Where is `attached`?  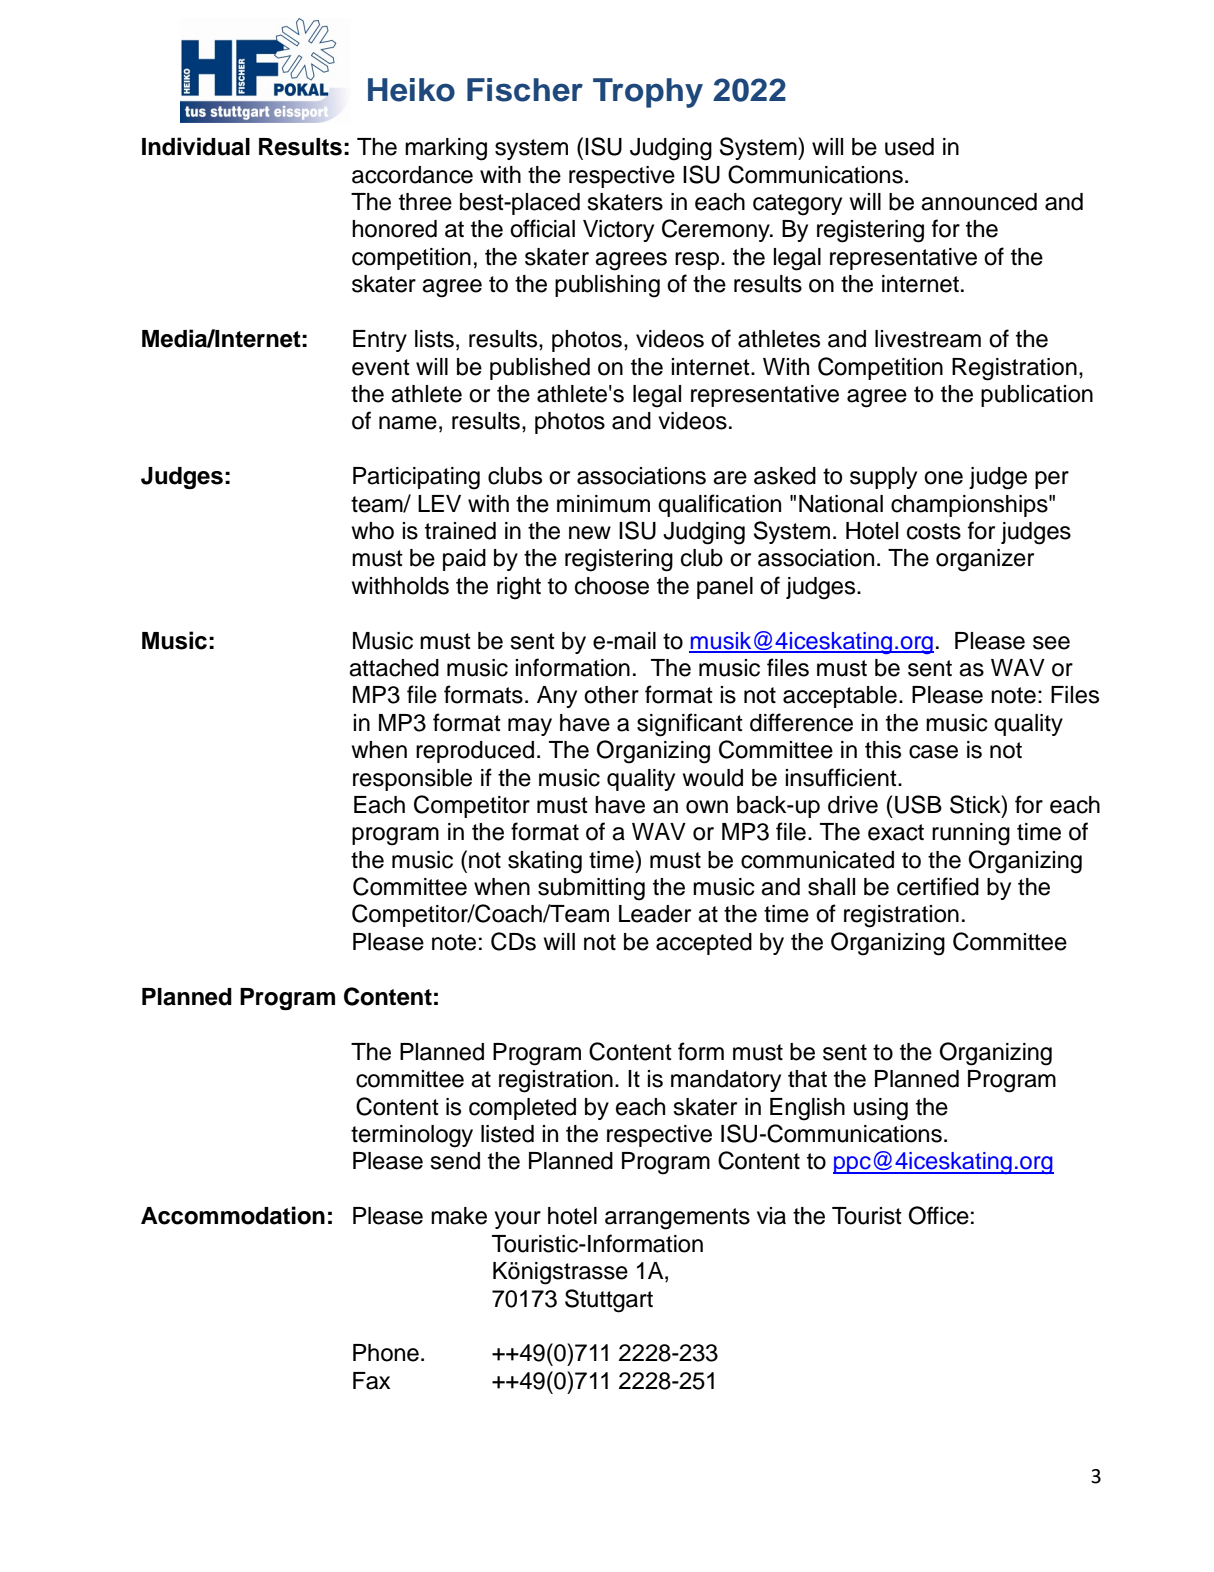 attached is located at coordinates (394, 668).
